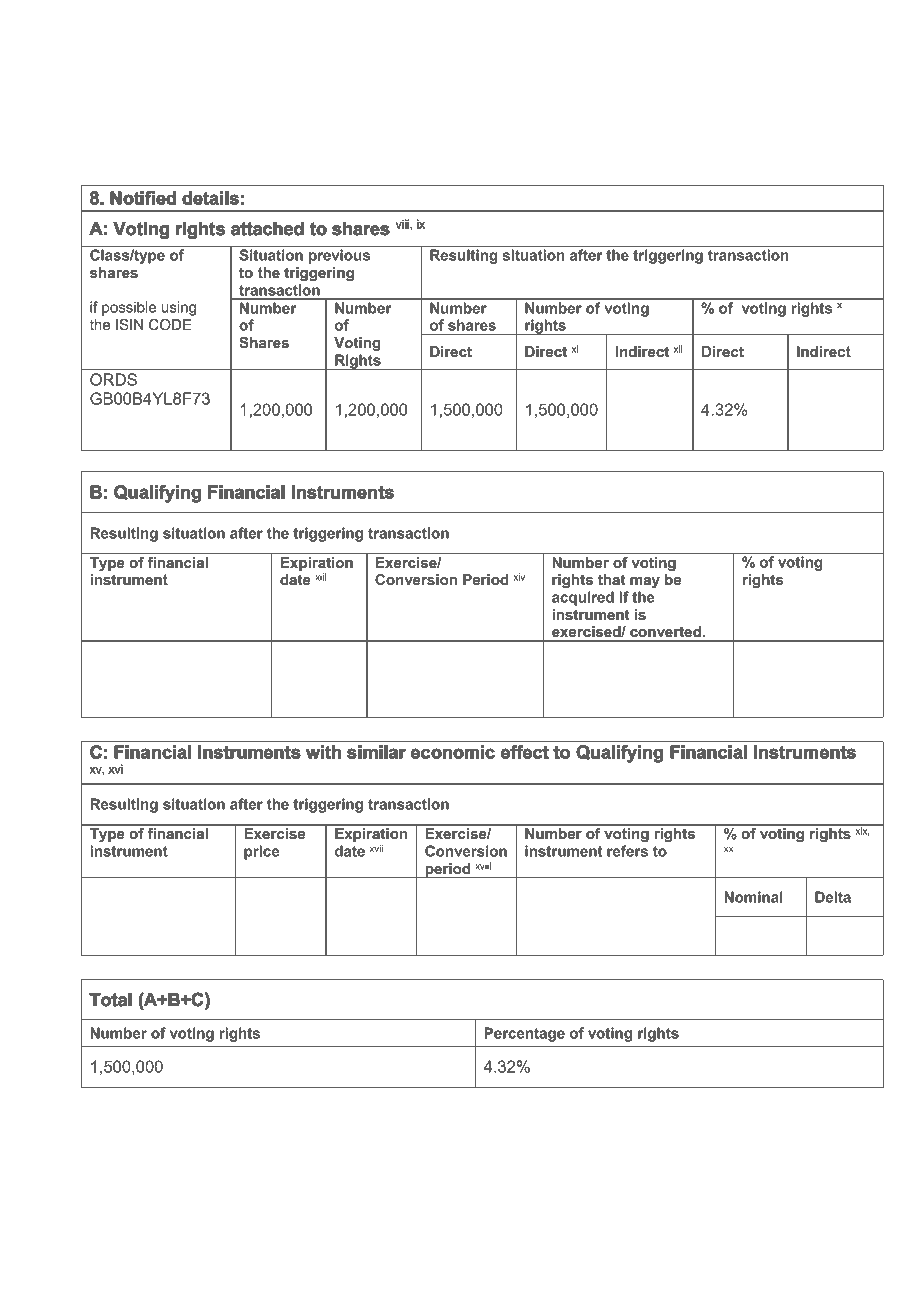 This screenshot has width=924, height=1308. I want to click on using, so click(179, 308).
